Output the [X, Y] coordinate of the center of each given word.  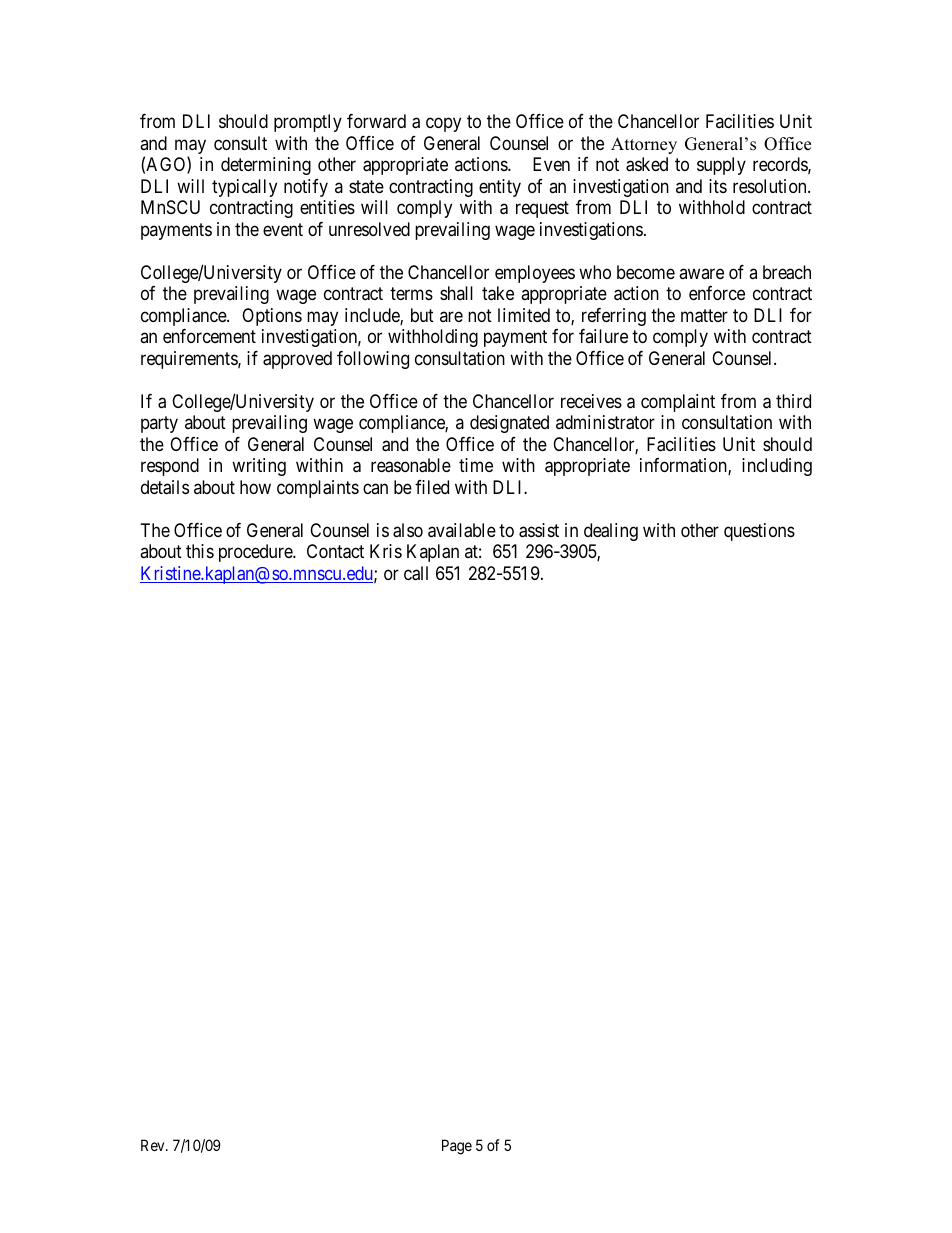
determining [266, 166]
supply [721, 166]
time [476, 465]
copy [443, 125]
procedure [256, 553]
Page [457, 1147]
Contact [335, 551]
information [684, 466]
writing [259, 467]
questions [759, 532]
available [462, 530]
